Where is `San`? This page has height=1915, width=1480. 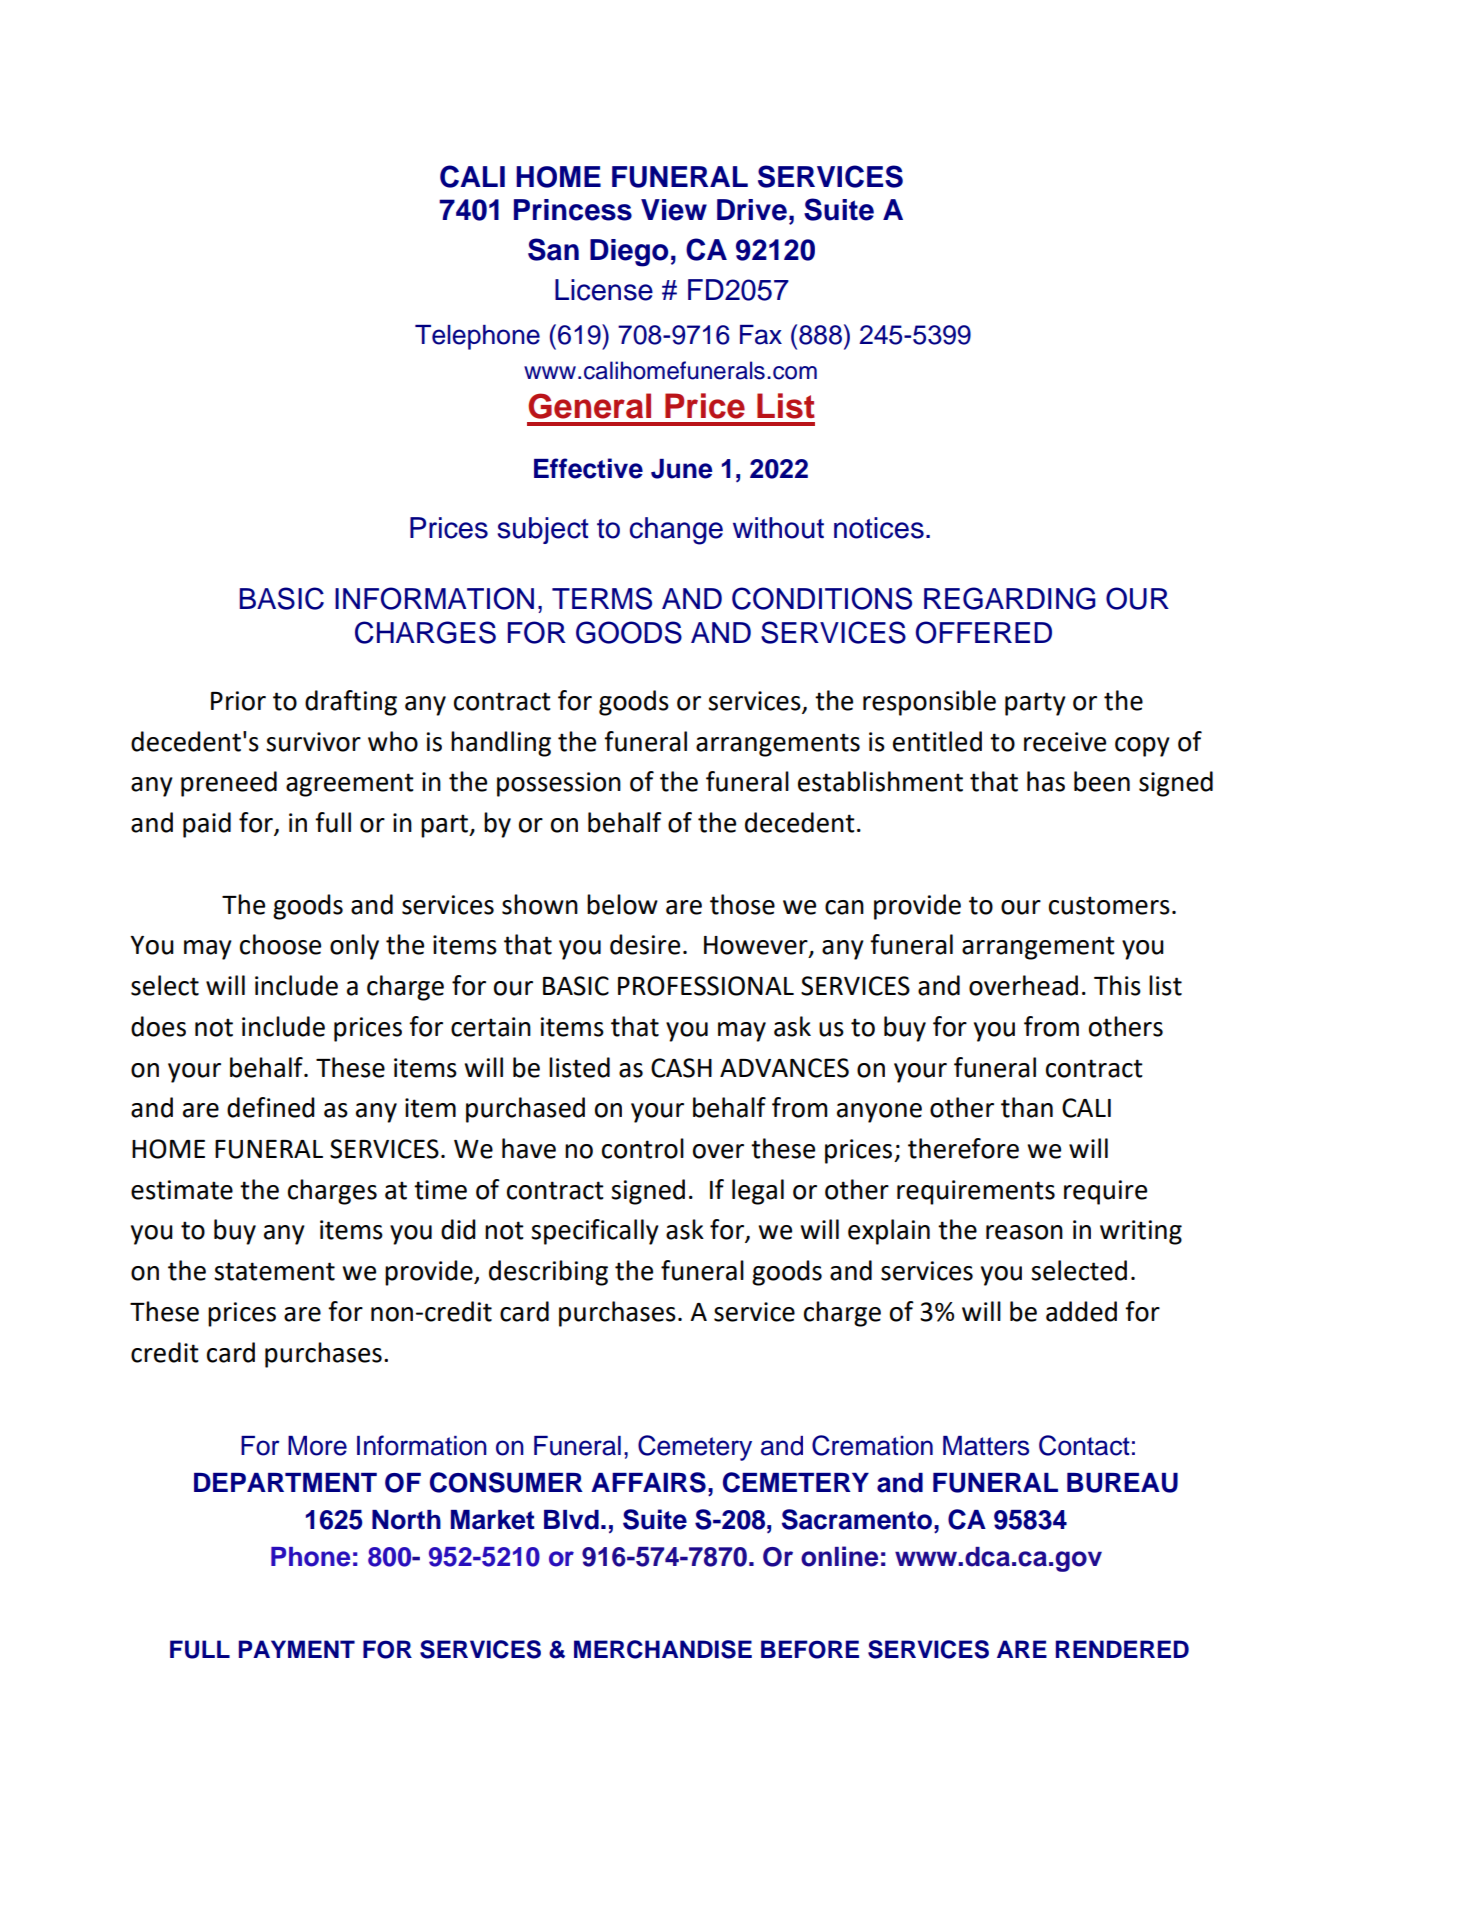
San is located at coordinates (553, 249).
